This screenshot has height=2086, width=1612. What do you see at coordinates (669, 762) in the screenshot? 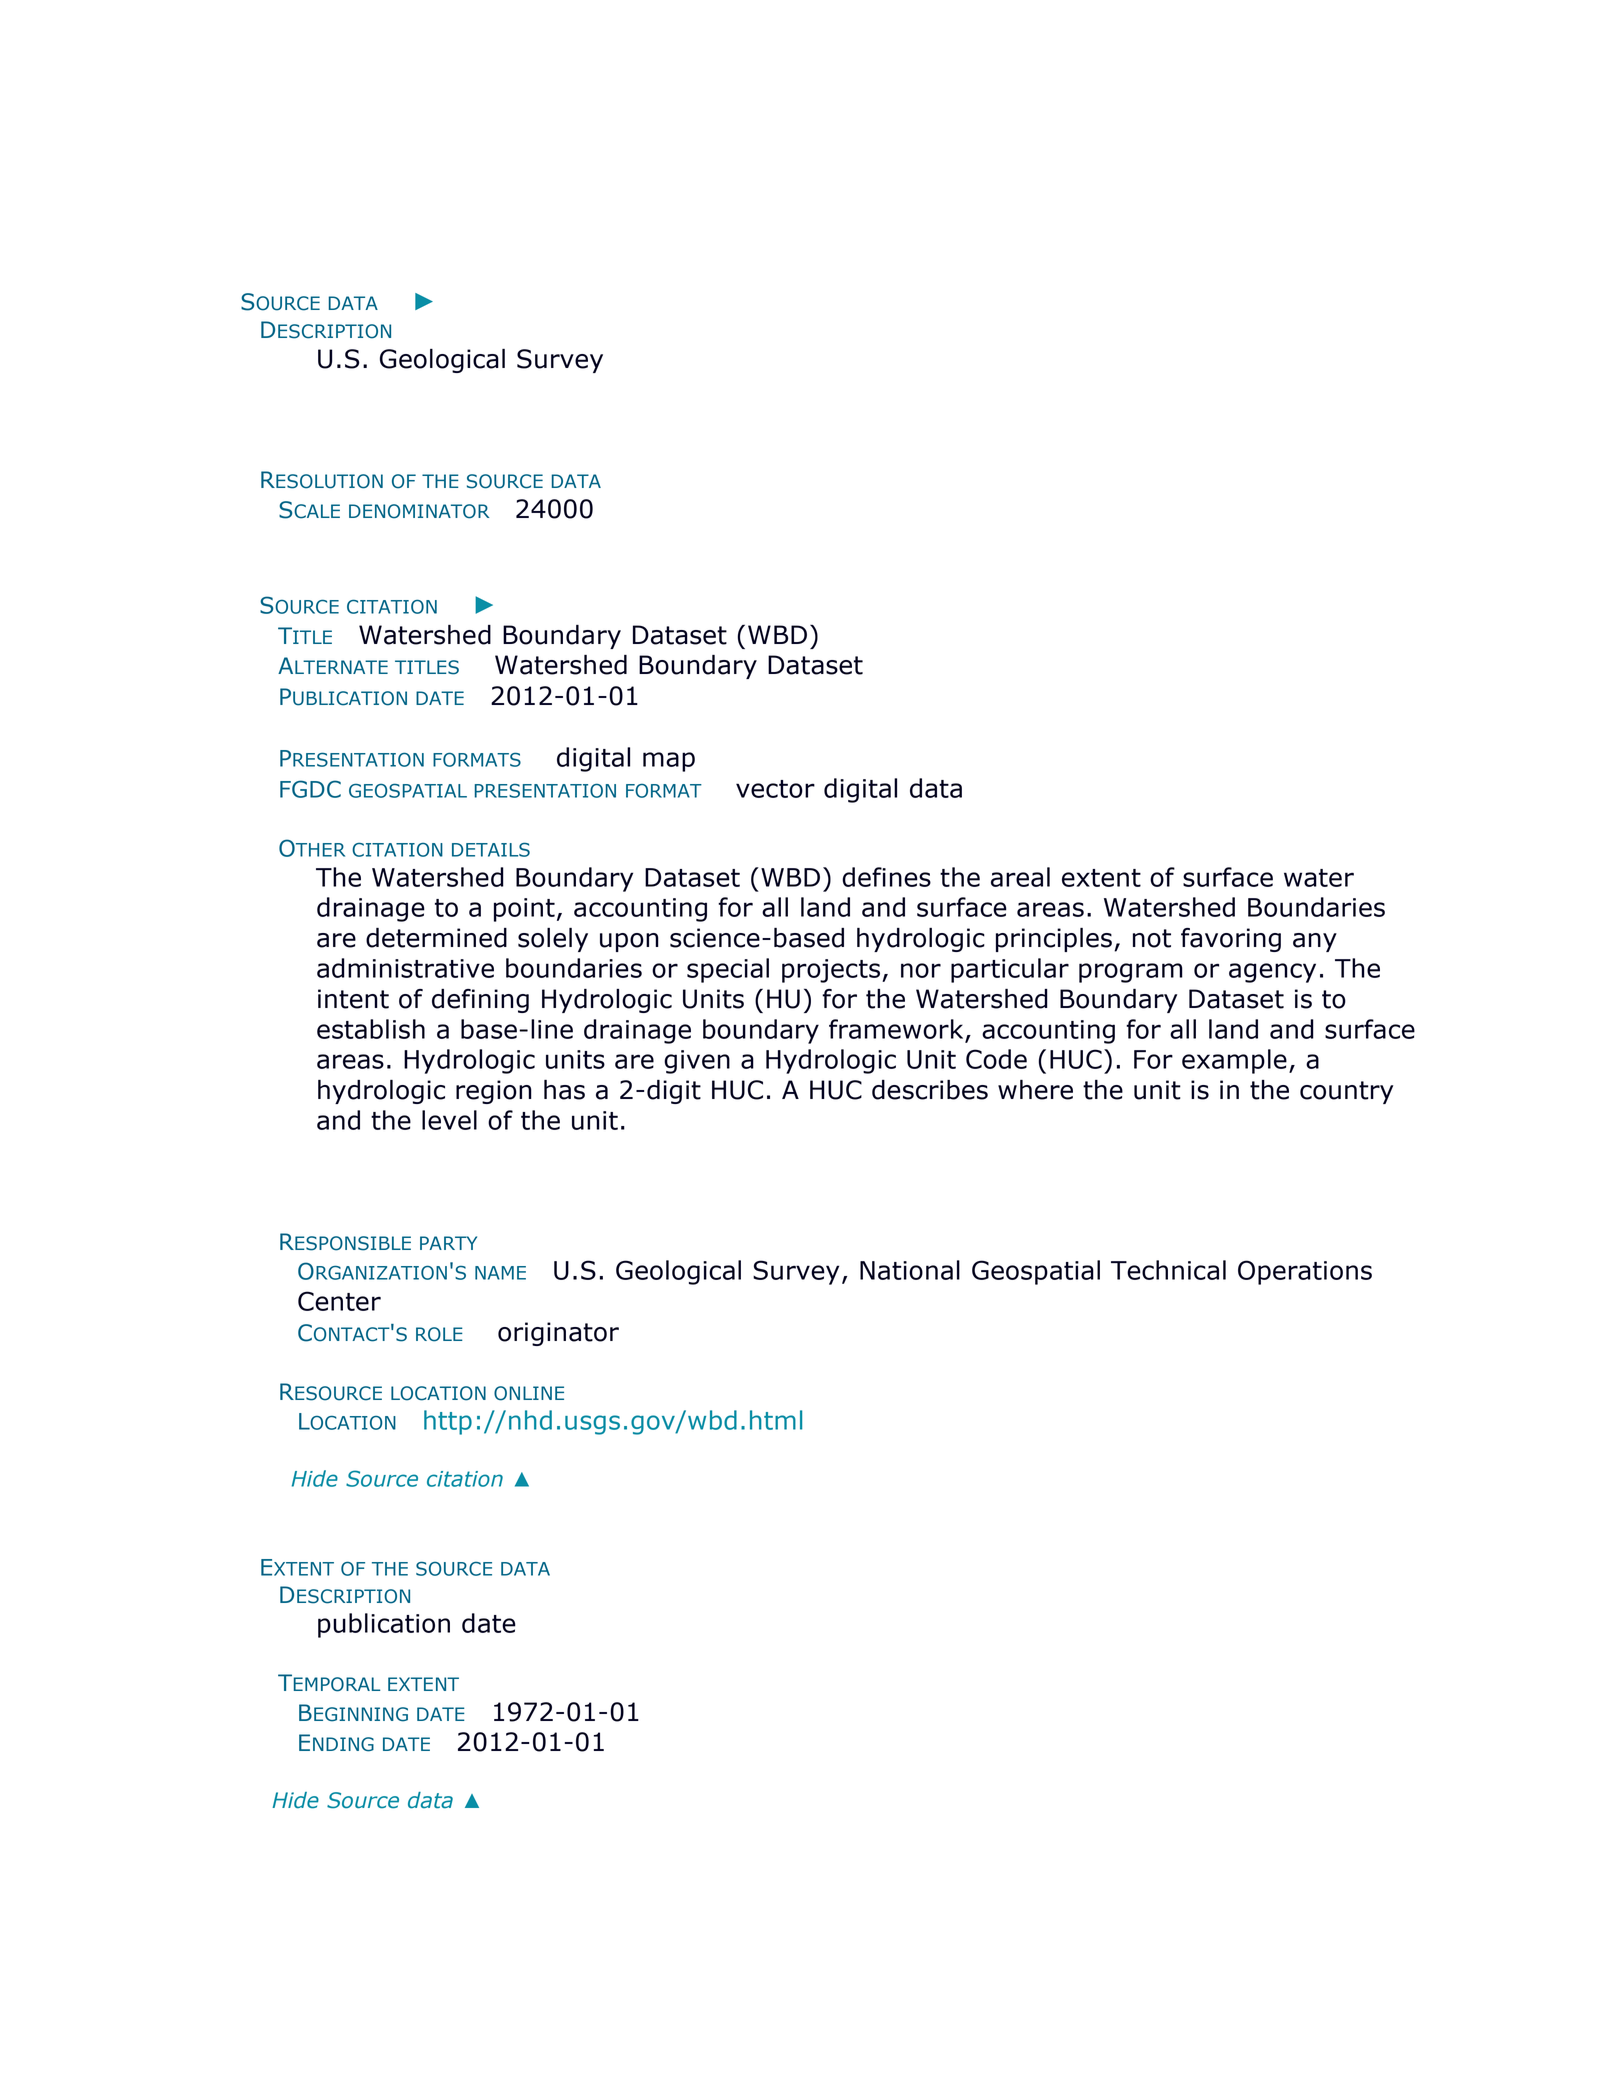
I see `map` at bounding box center [669, 762].
